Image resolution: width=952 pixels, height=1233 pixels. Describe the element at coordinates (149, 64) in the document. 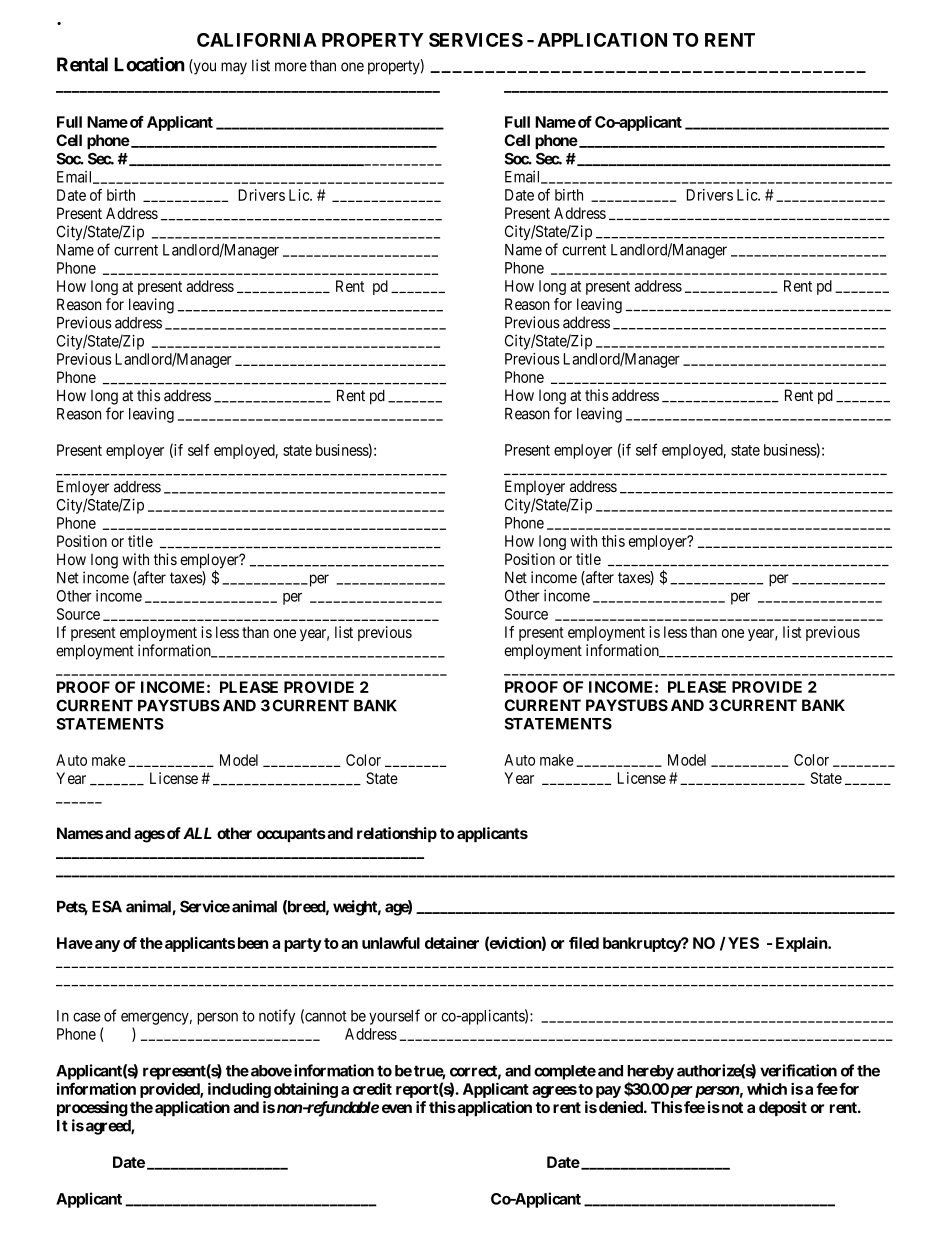

I see `Location` at that location.
